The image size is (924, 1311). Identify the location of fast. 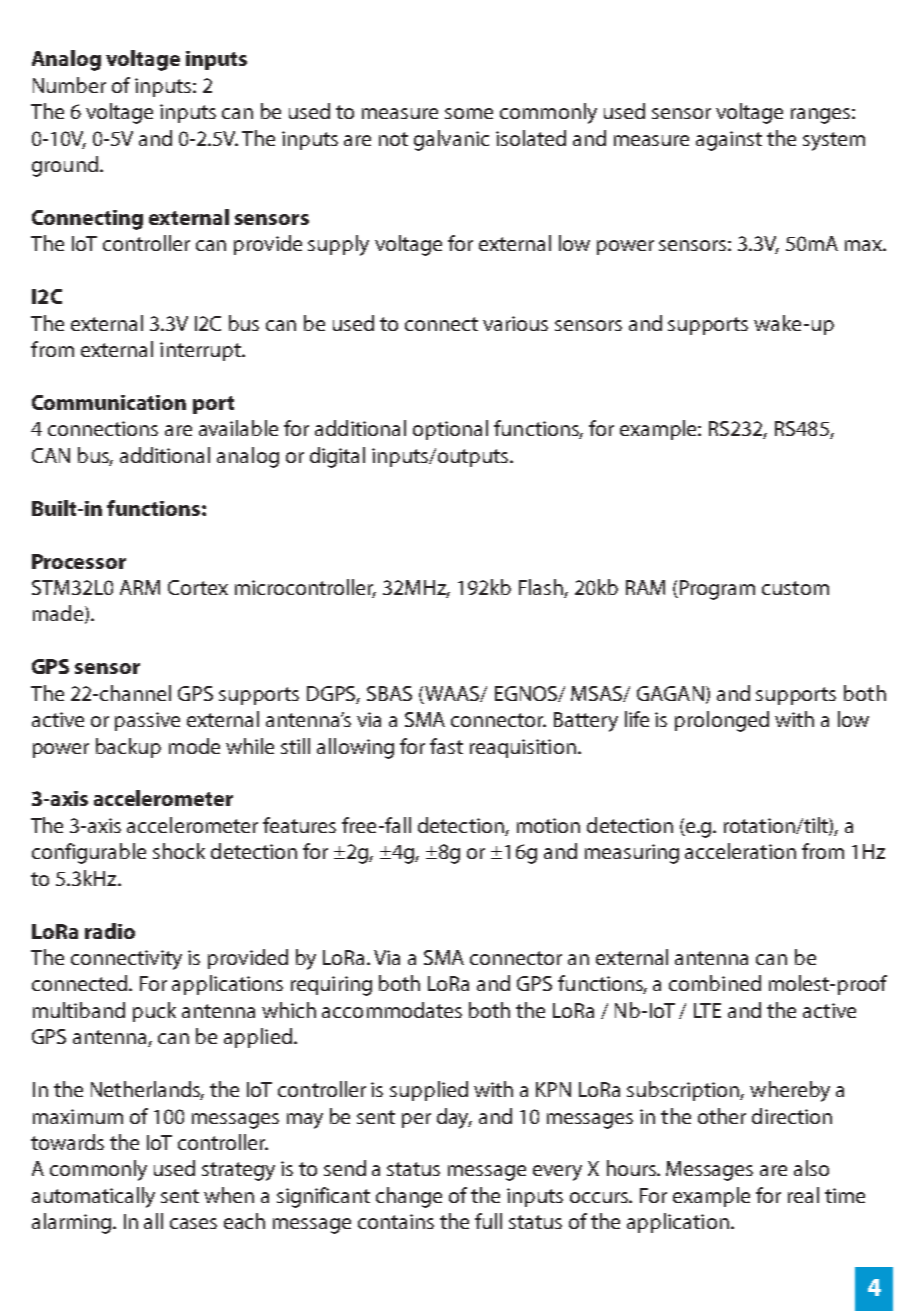
(446, 746).
